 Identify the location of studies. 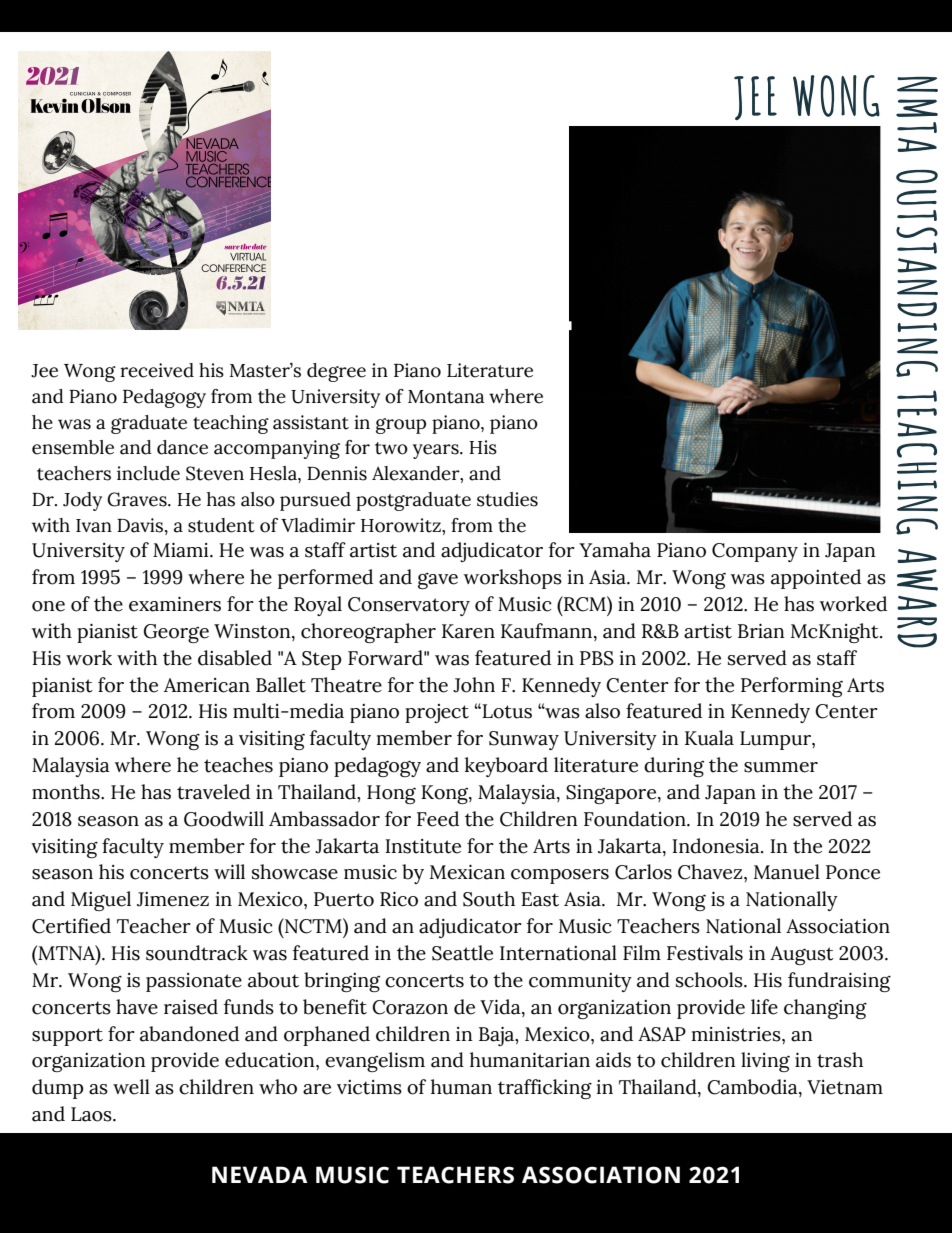
(507, 499).
